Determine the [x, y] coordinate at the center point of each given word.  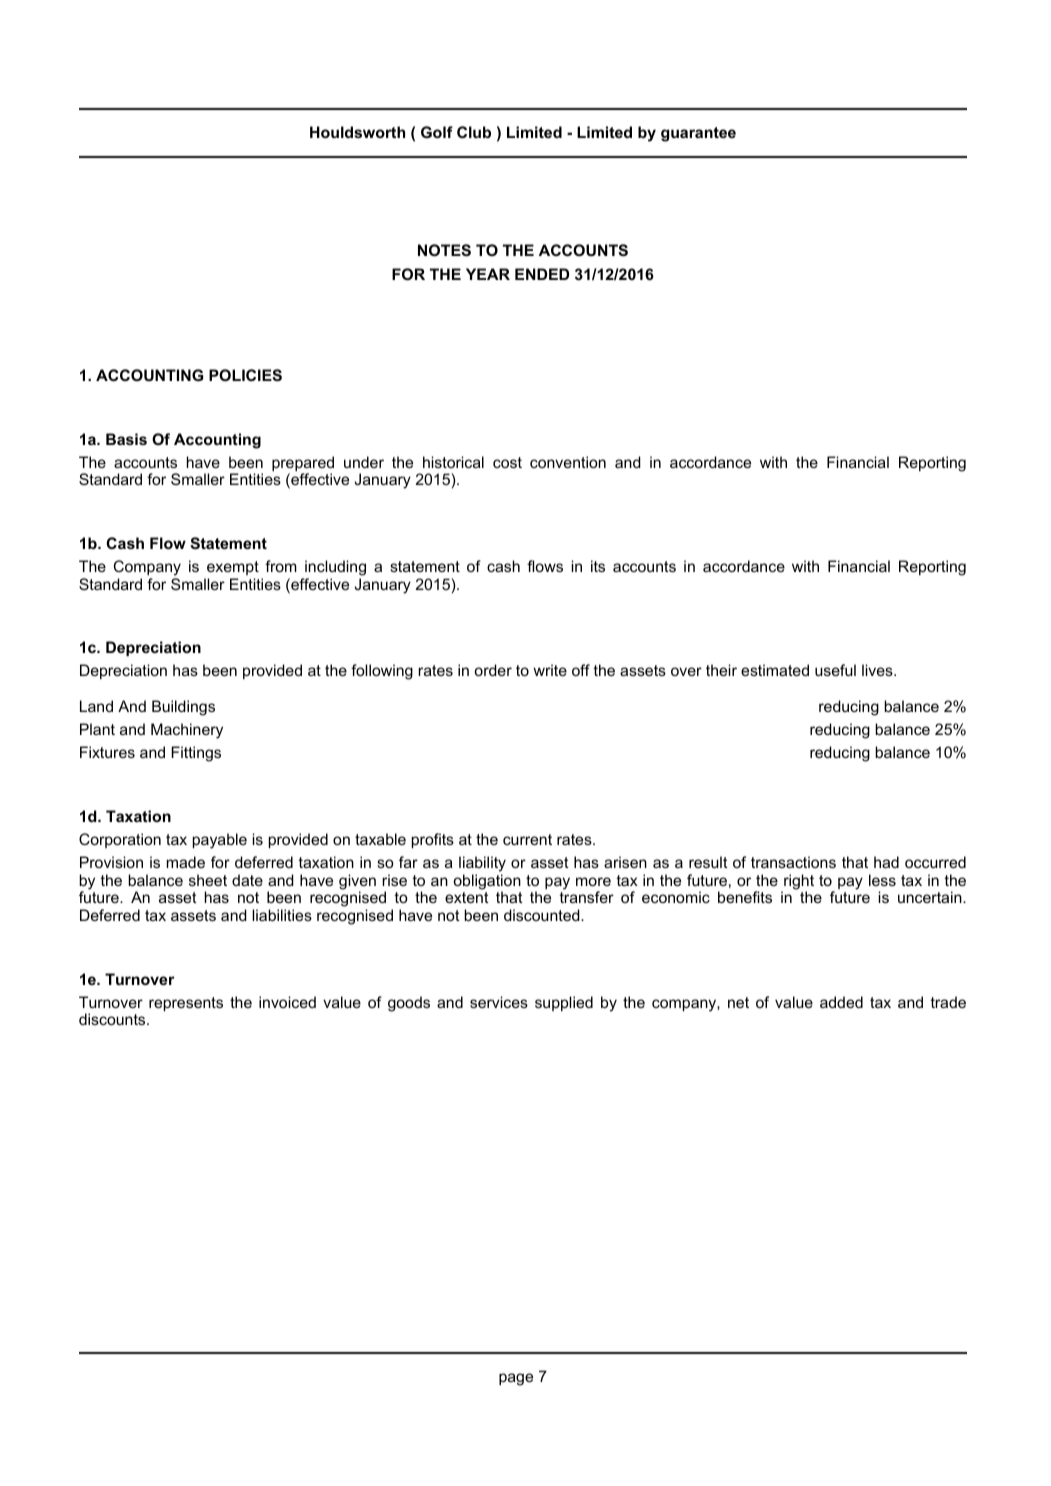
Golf [437, 132]
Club [474, 132]
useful [835, 670]
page [516, 1379]
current [527, 839]
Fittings [196, 754]
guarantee [698, 134]
